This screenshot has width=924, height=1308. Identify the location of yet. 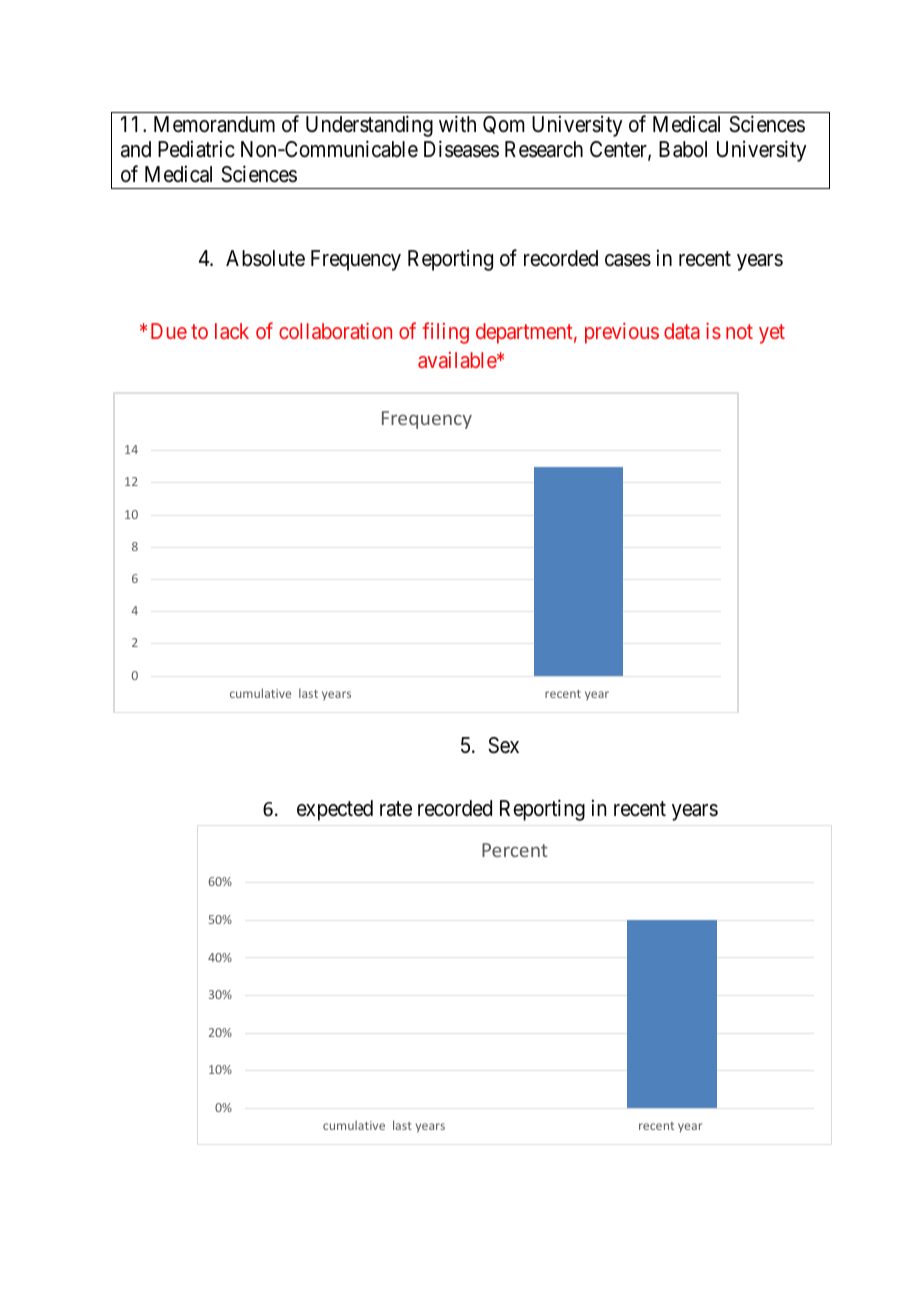
(772, 334).
